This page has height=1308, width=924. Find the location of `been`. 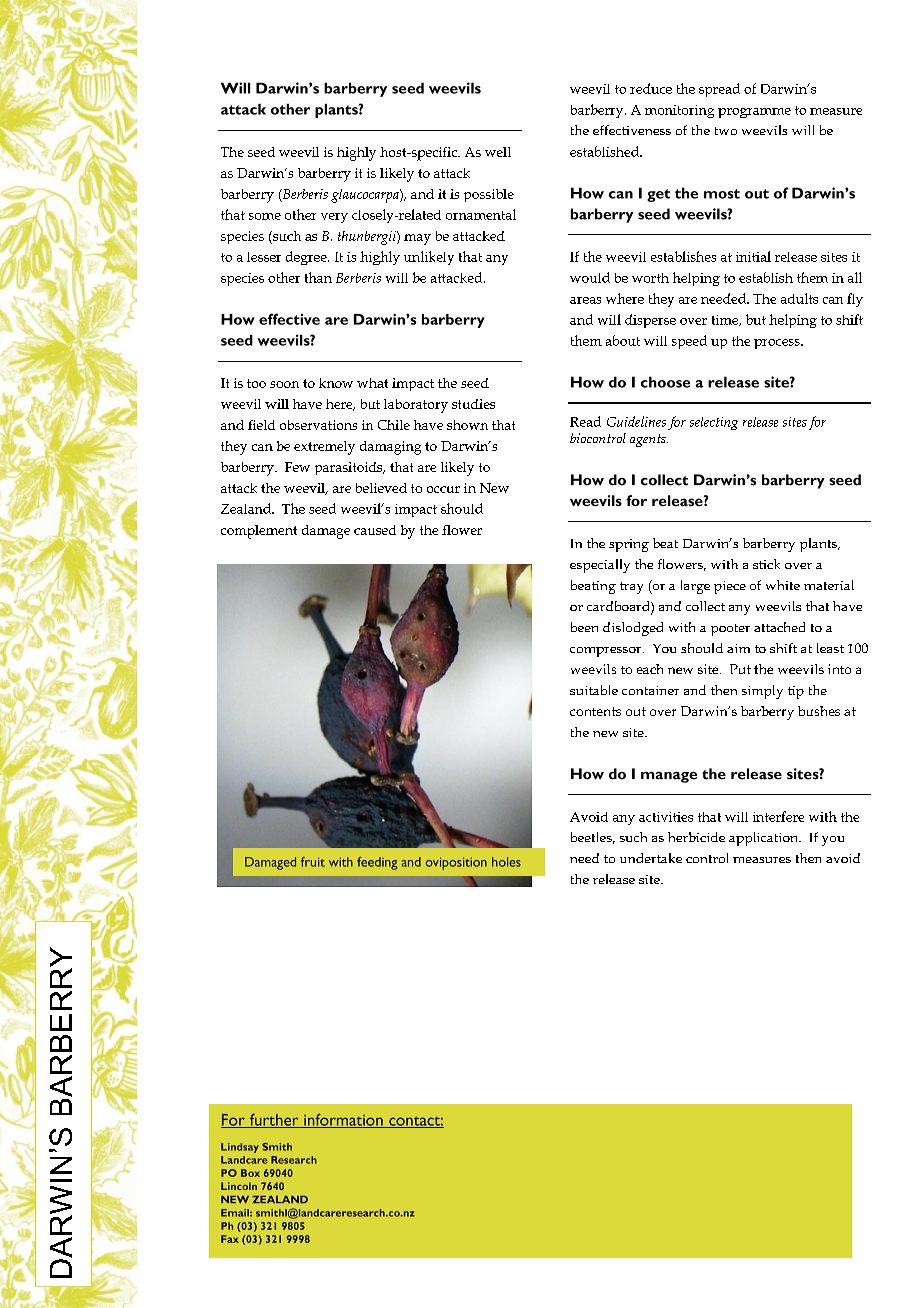

been is located at coordinates (584, 627).
